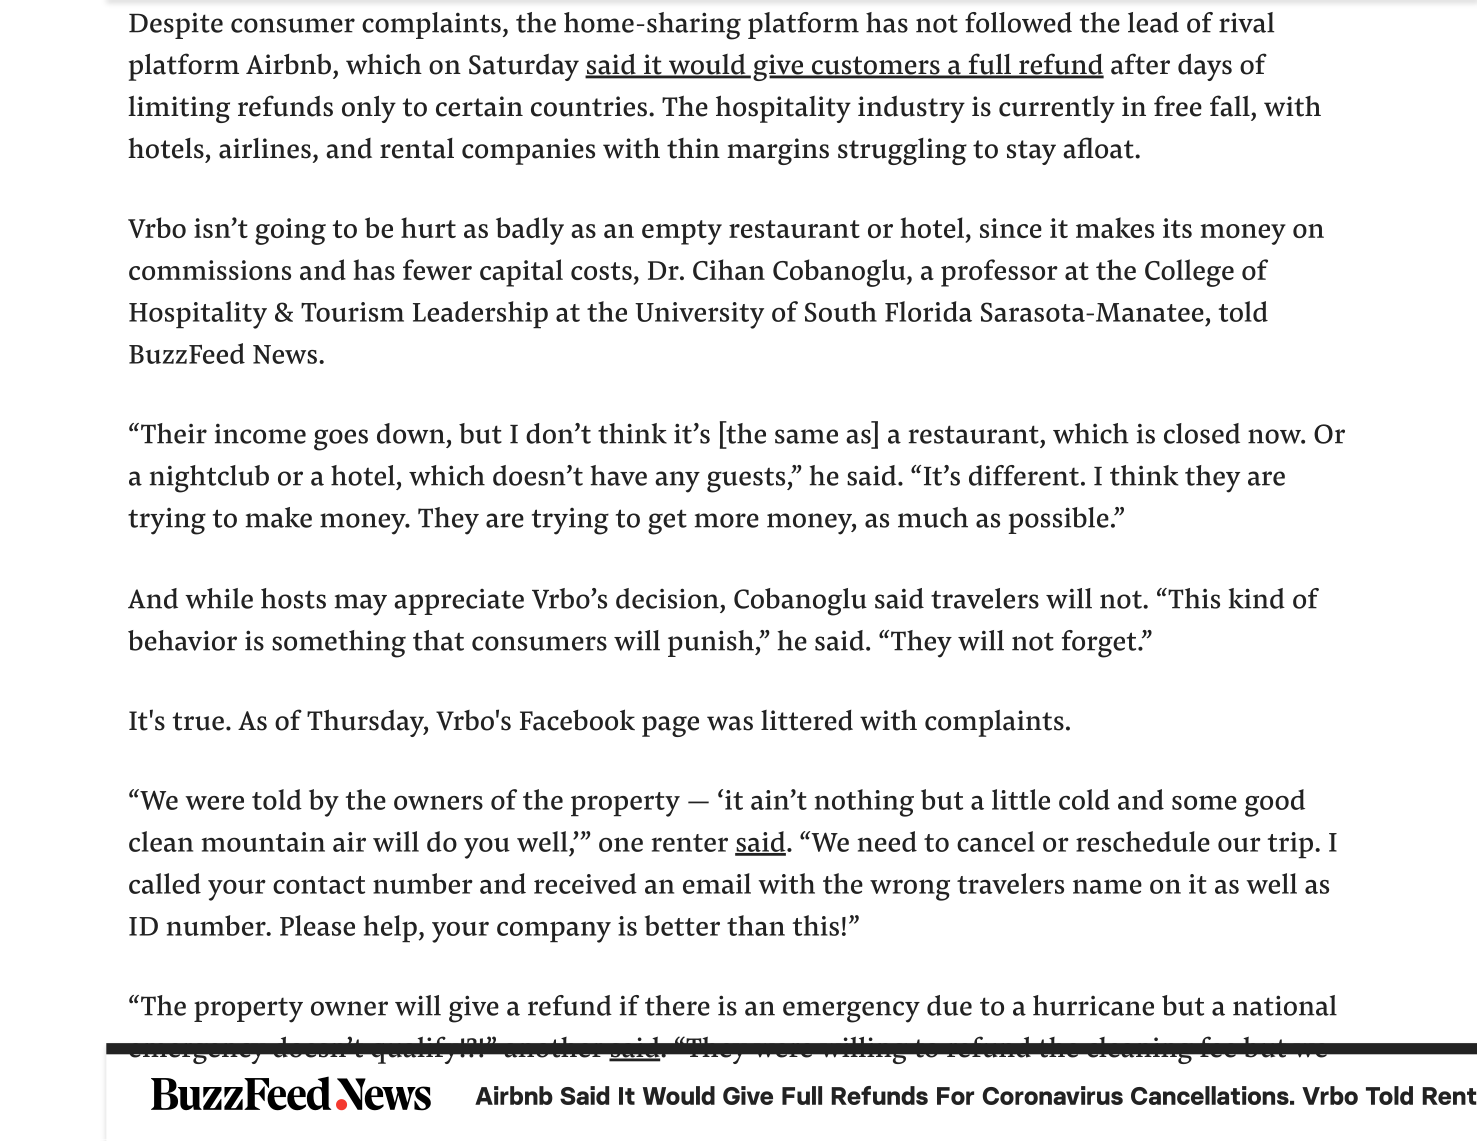 This image has width=1477, height=1141. I want to click on Coronavirus, so click(1053, 1095).
